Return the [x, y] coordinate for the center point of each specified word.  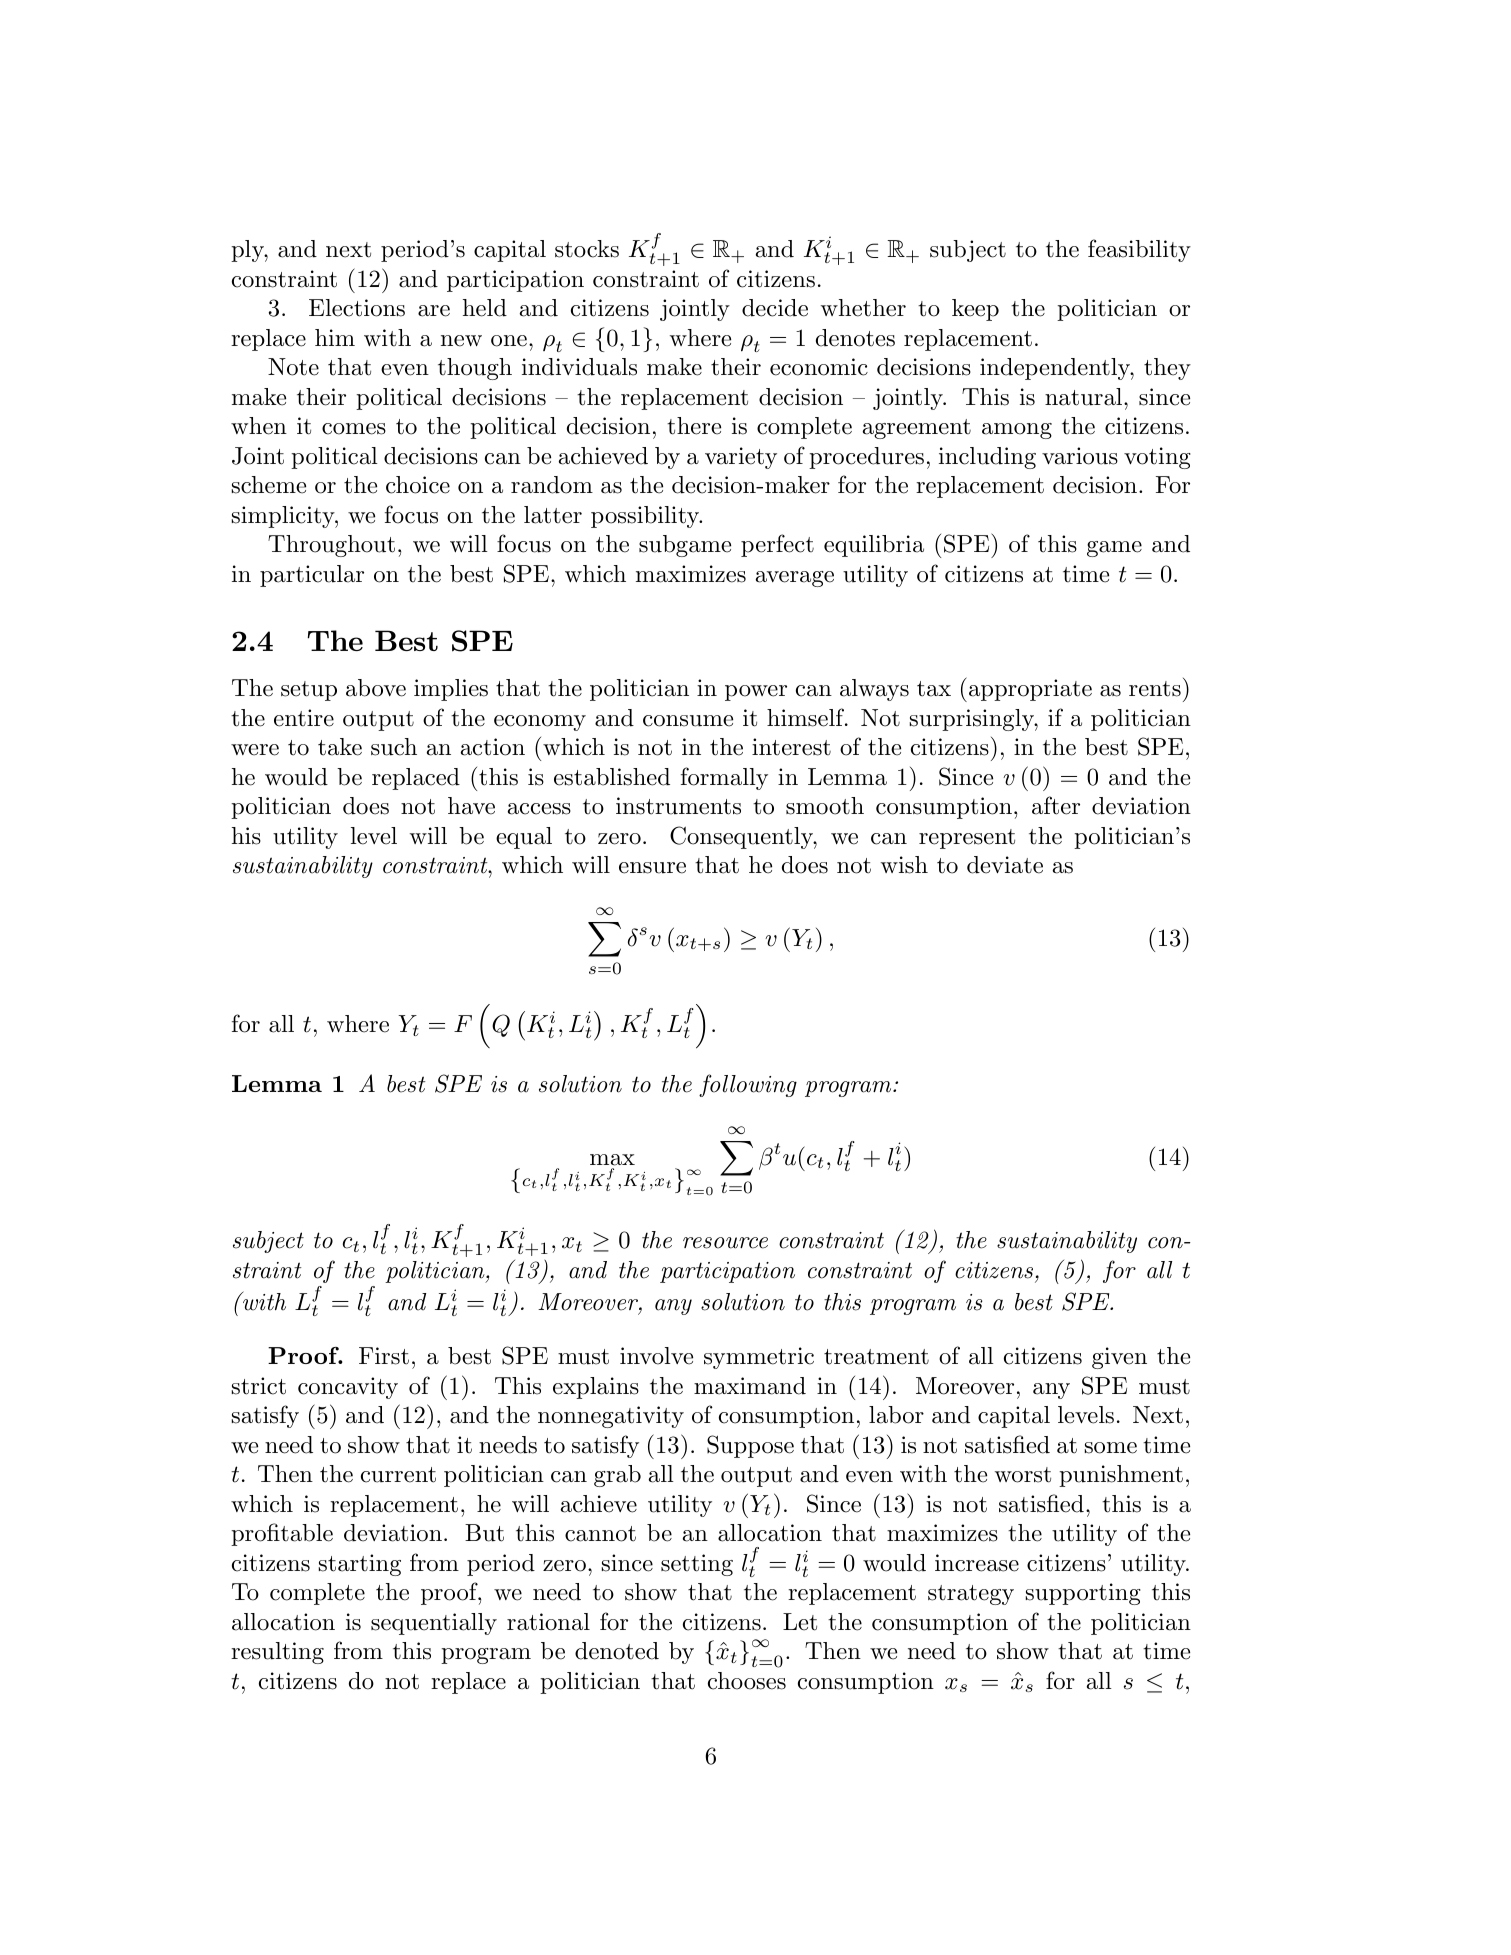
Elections [357, 308]
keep [975, 310]
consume [688, 721]
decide [775, 308]
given [1119, 1358]
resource [725, 1243]
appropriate [1030, 690]
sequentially [434, 1624]
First [384, 1356]
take [340, 747]
